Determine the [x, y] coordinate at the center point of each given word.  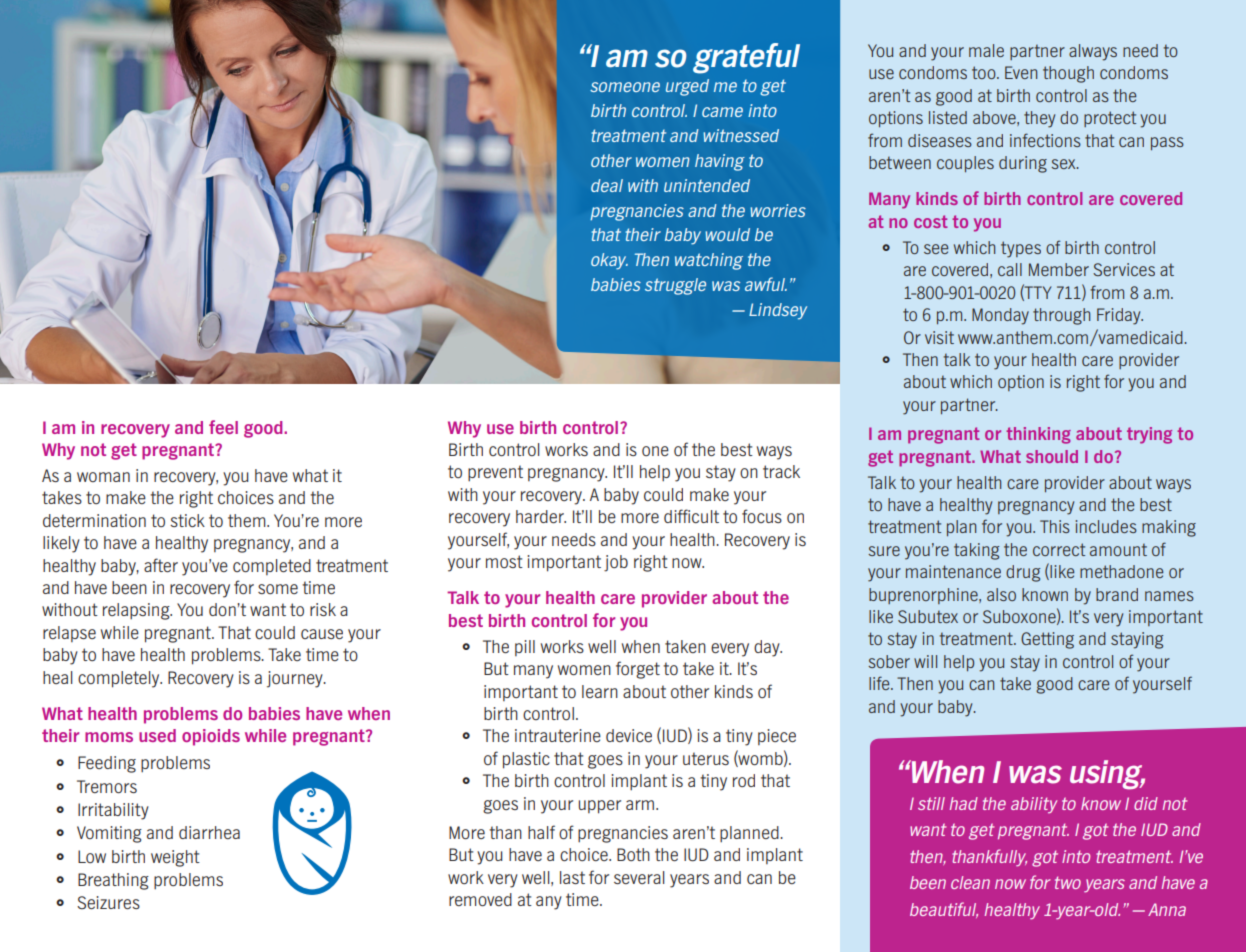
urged [687, 87]
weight [175, 858]
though [1068, 74]
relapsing [137, 611]
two [1068, 882]
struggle [675, 286]
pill [525, 648]
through [1061, 316]
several [639, 877]
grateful [746, 58]
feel [223, 427]
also [1001, 594]
